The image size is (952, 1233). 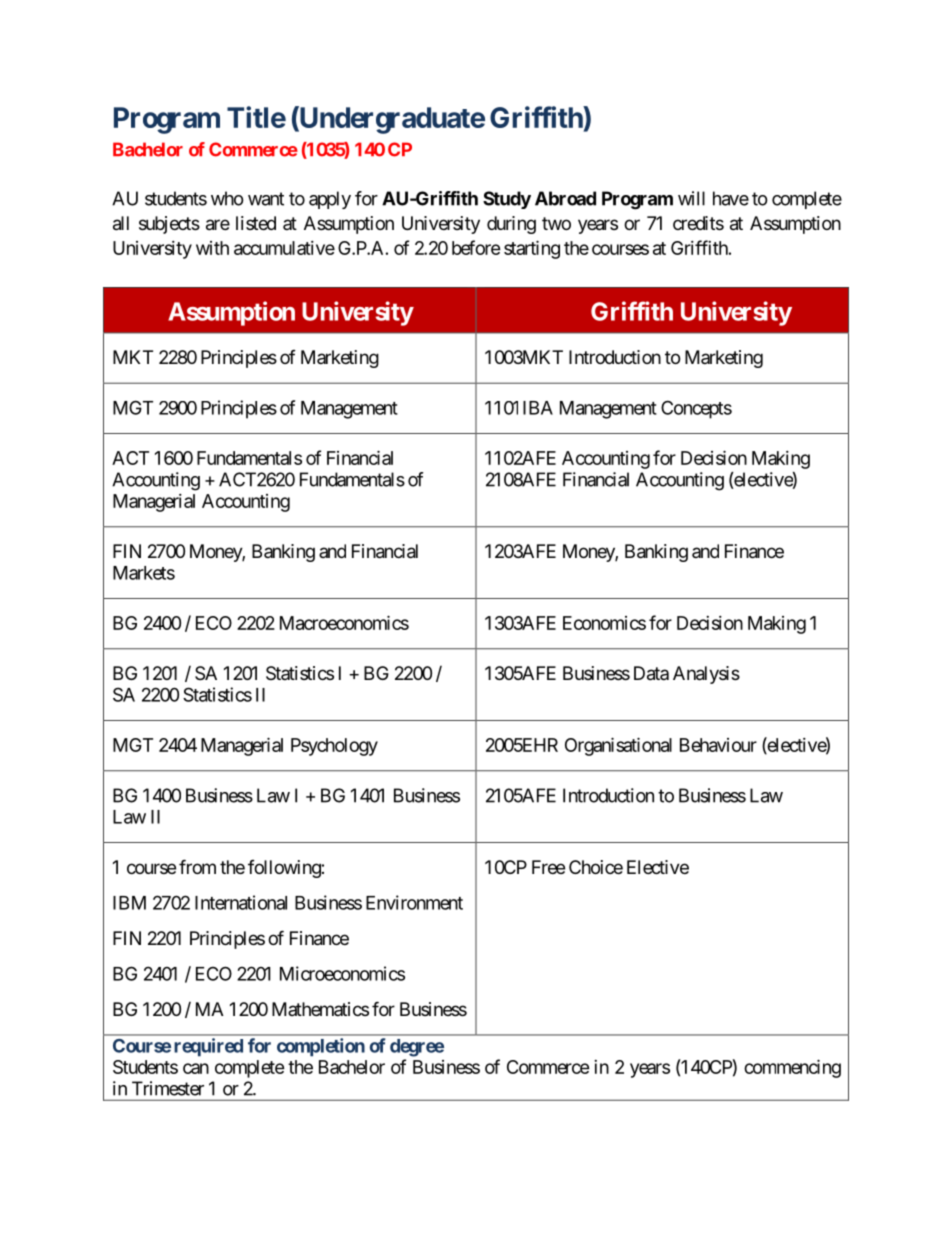 What do you see at coordinates (548, 867) in the screenshot?
I see `Free` at bounding box center [548, 867].
